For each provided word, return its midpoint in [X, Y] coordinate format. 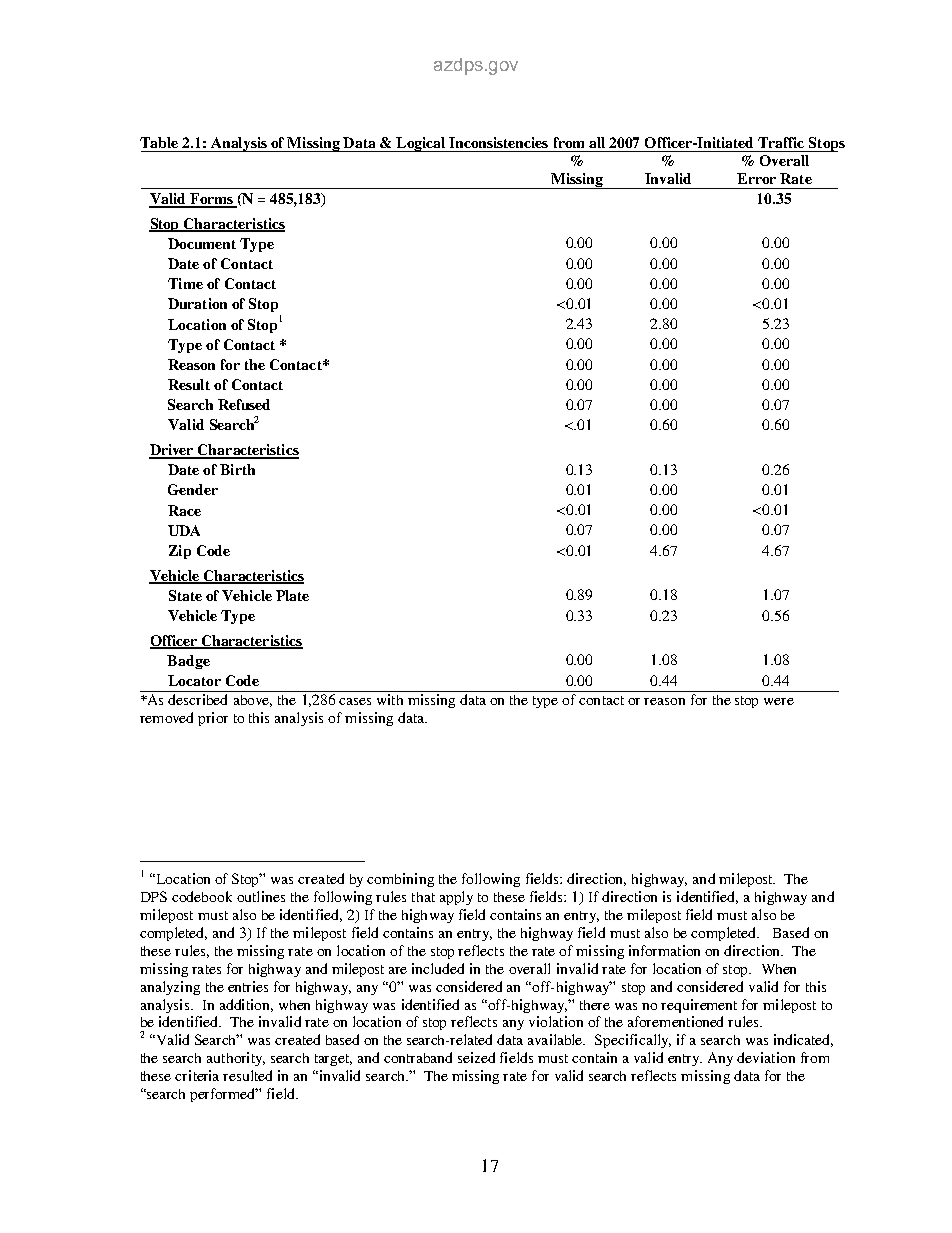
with [390, 699]
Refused [244, 404]
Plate [292, 595]
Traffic [781, 142]
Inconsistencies [498, 142]
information [664, 950]
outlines [261, 896]
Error [756, 178]
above [253, 701]
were [779, 701]
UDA [184, 530]
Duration [197, 303]
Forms [211, 200]
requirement [699, 1006]
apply [456, 898]
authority [236, 1059]
